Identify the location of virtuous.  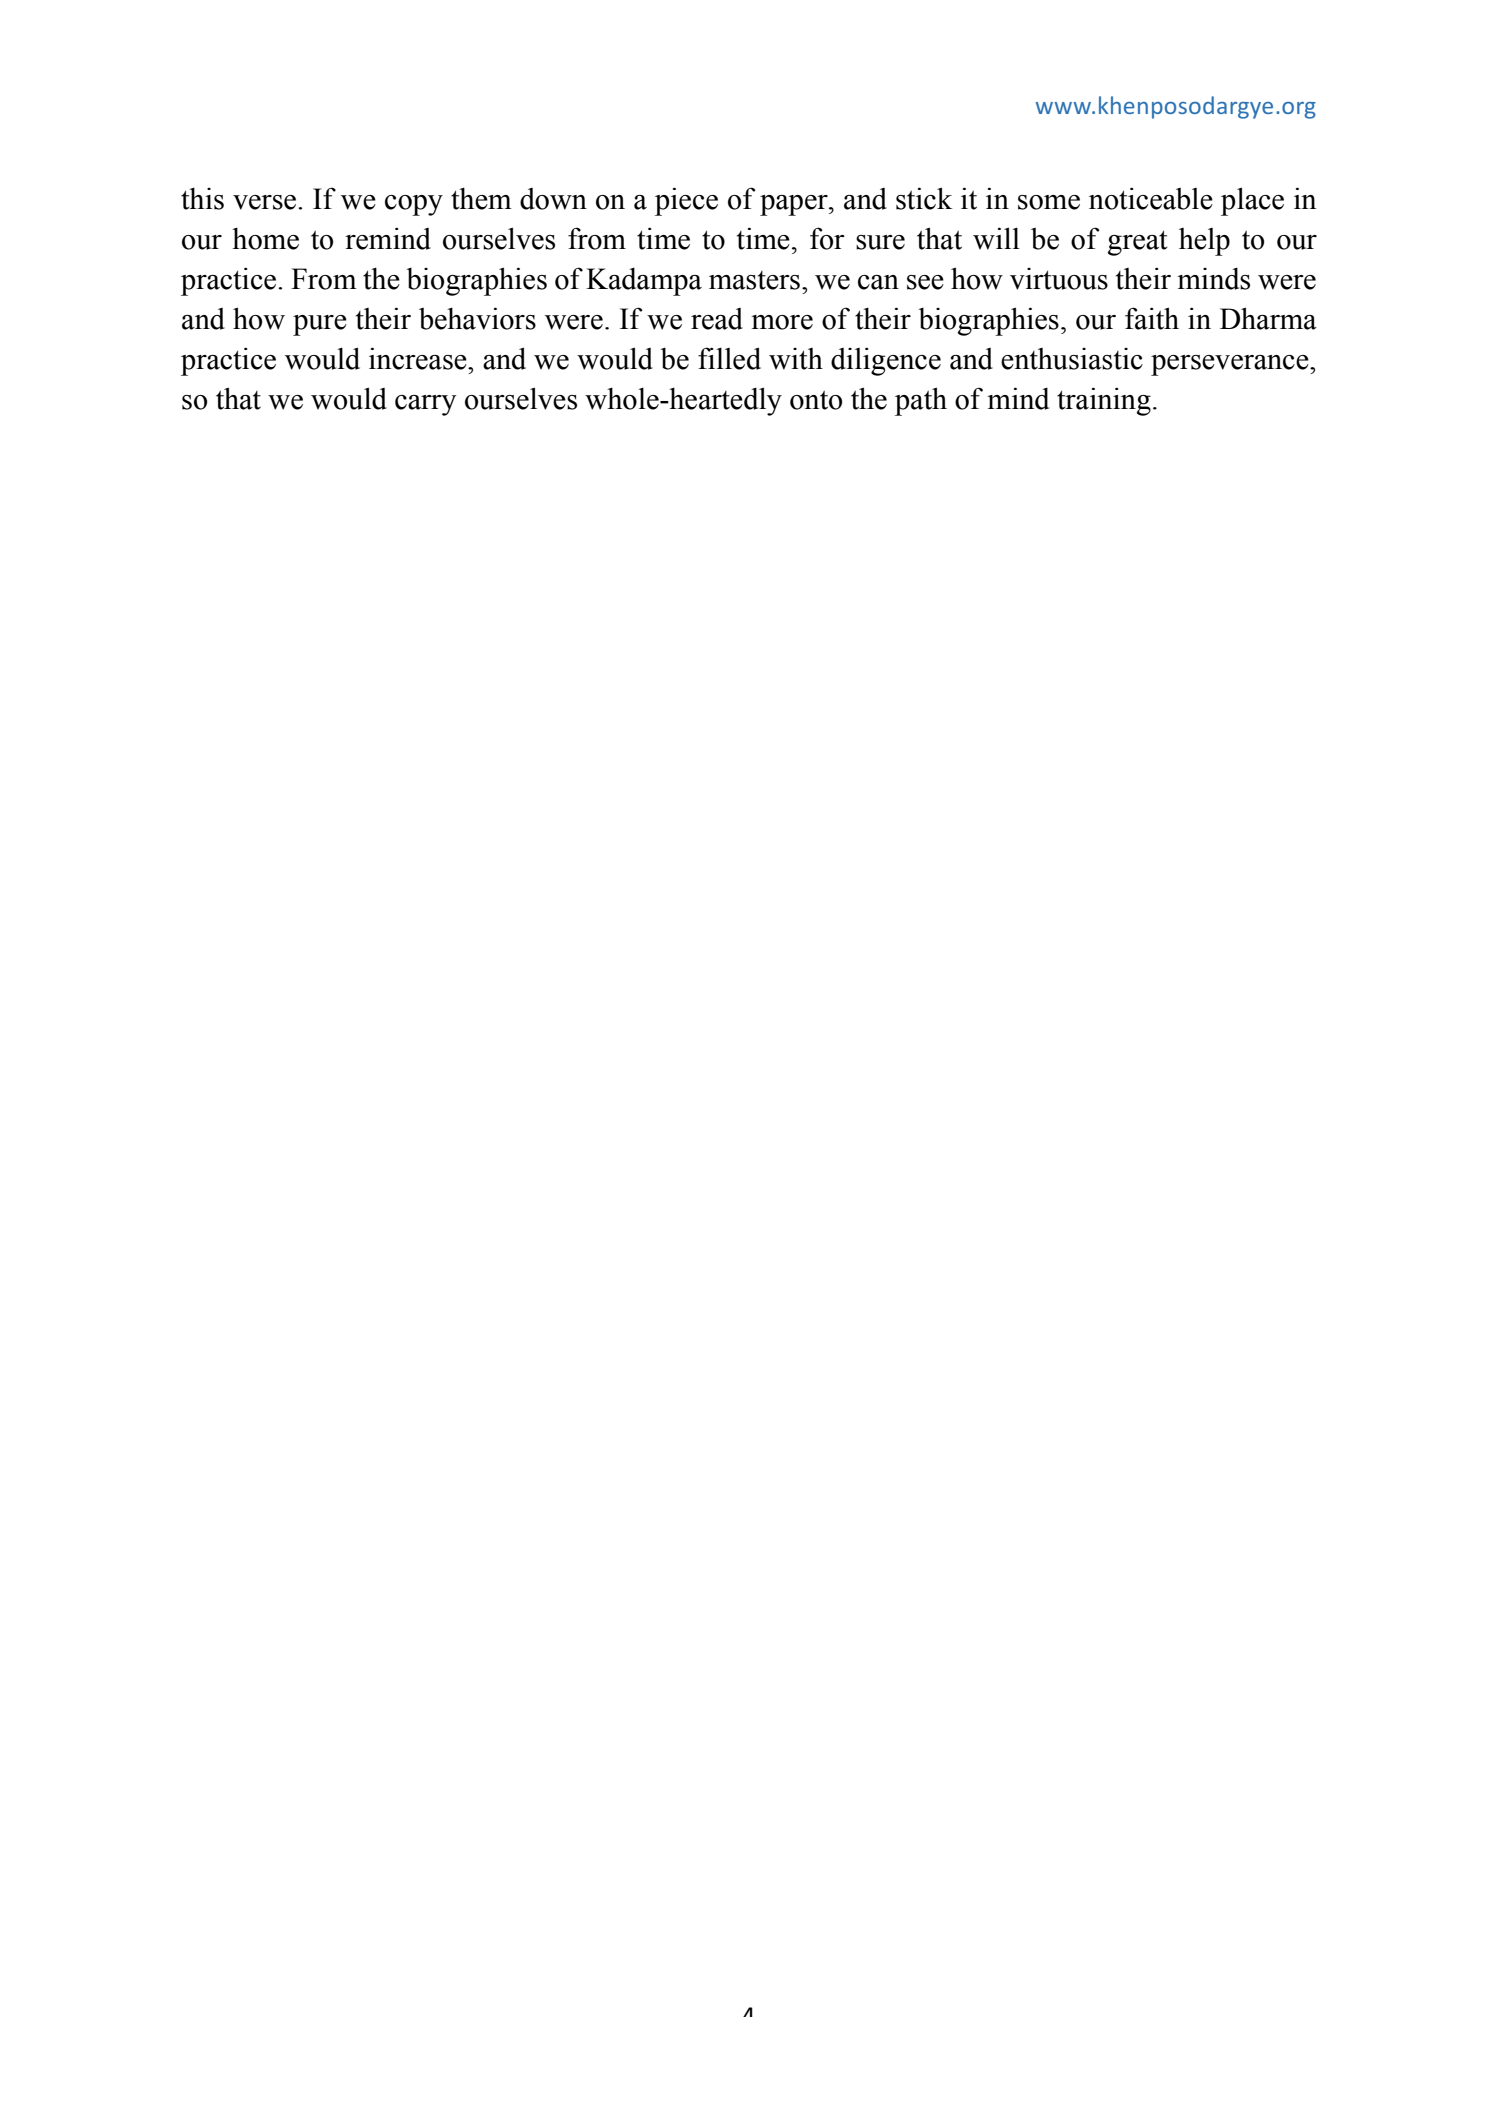
(1059, 279).
